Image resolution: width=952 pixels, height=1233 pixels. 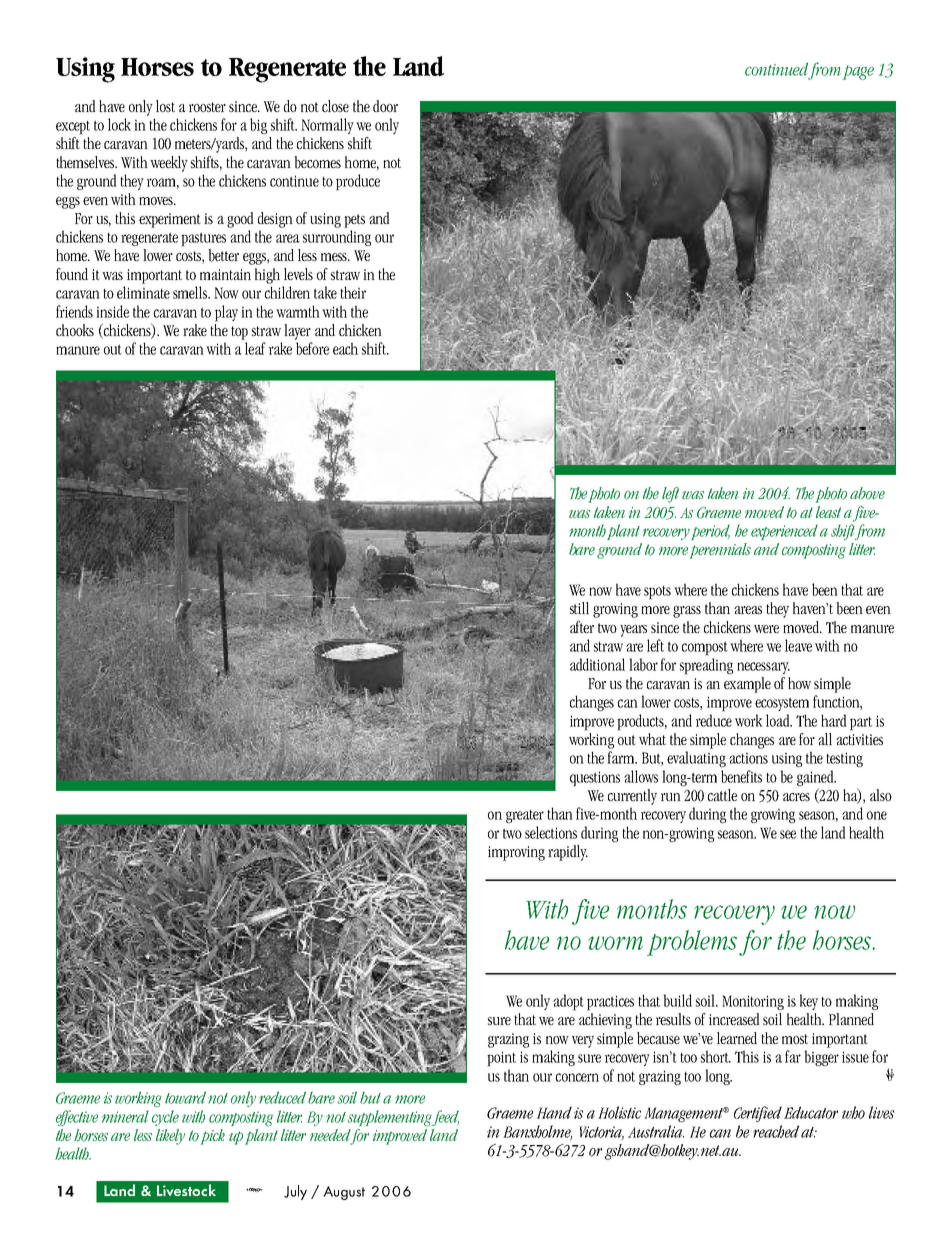 I want to click on least, so click(x=828, y=512).
